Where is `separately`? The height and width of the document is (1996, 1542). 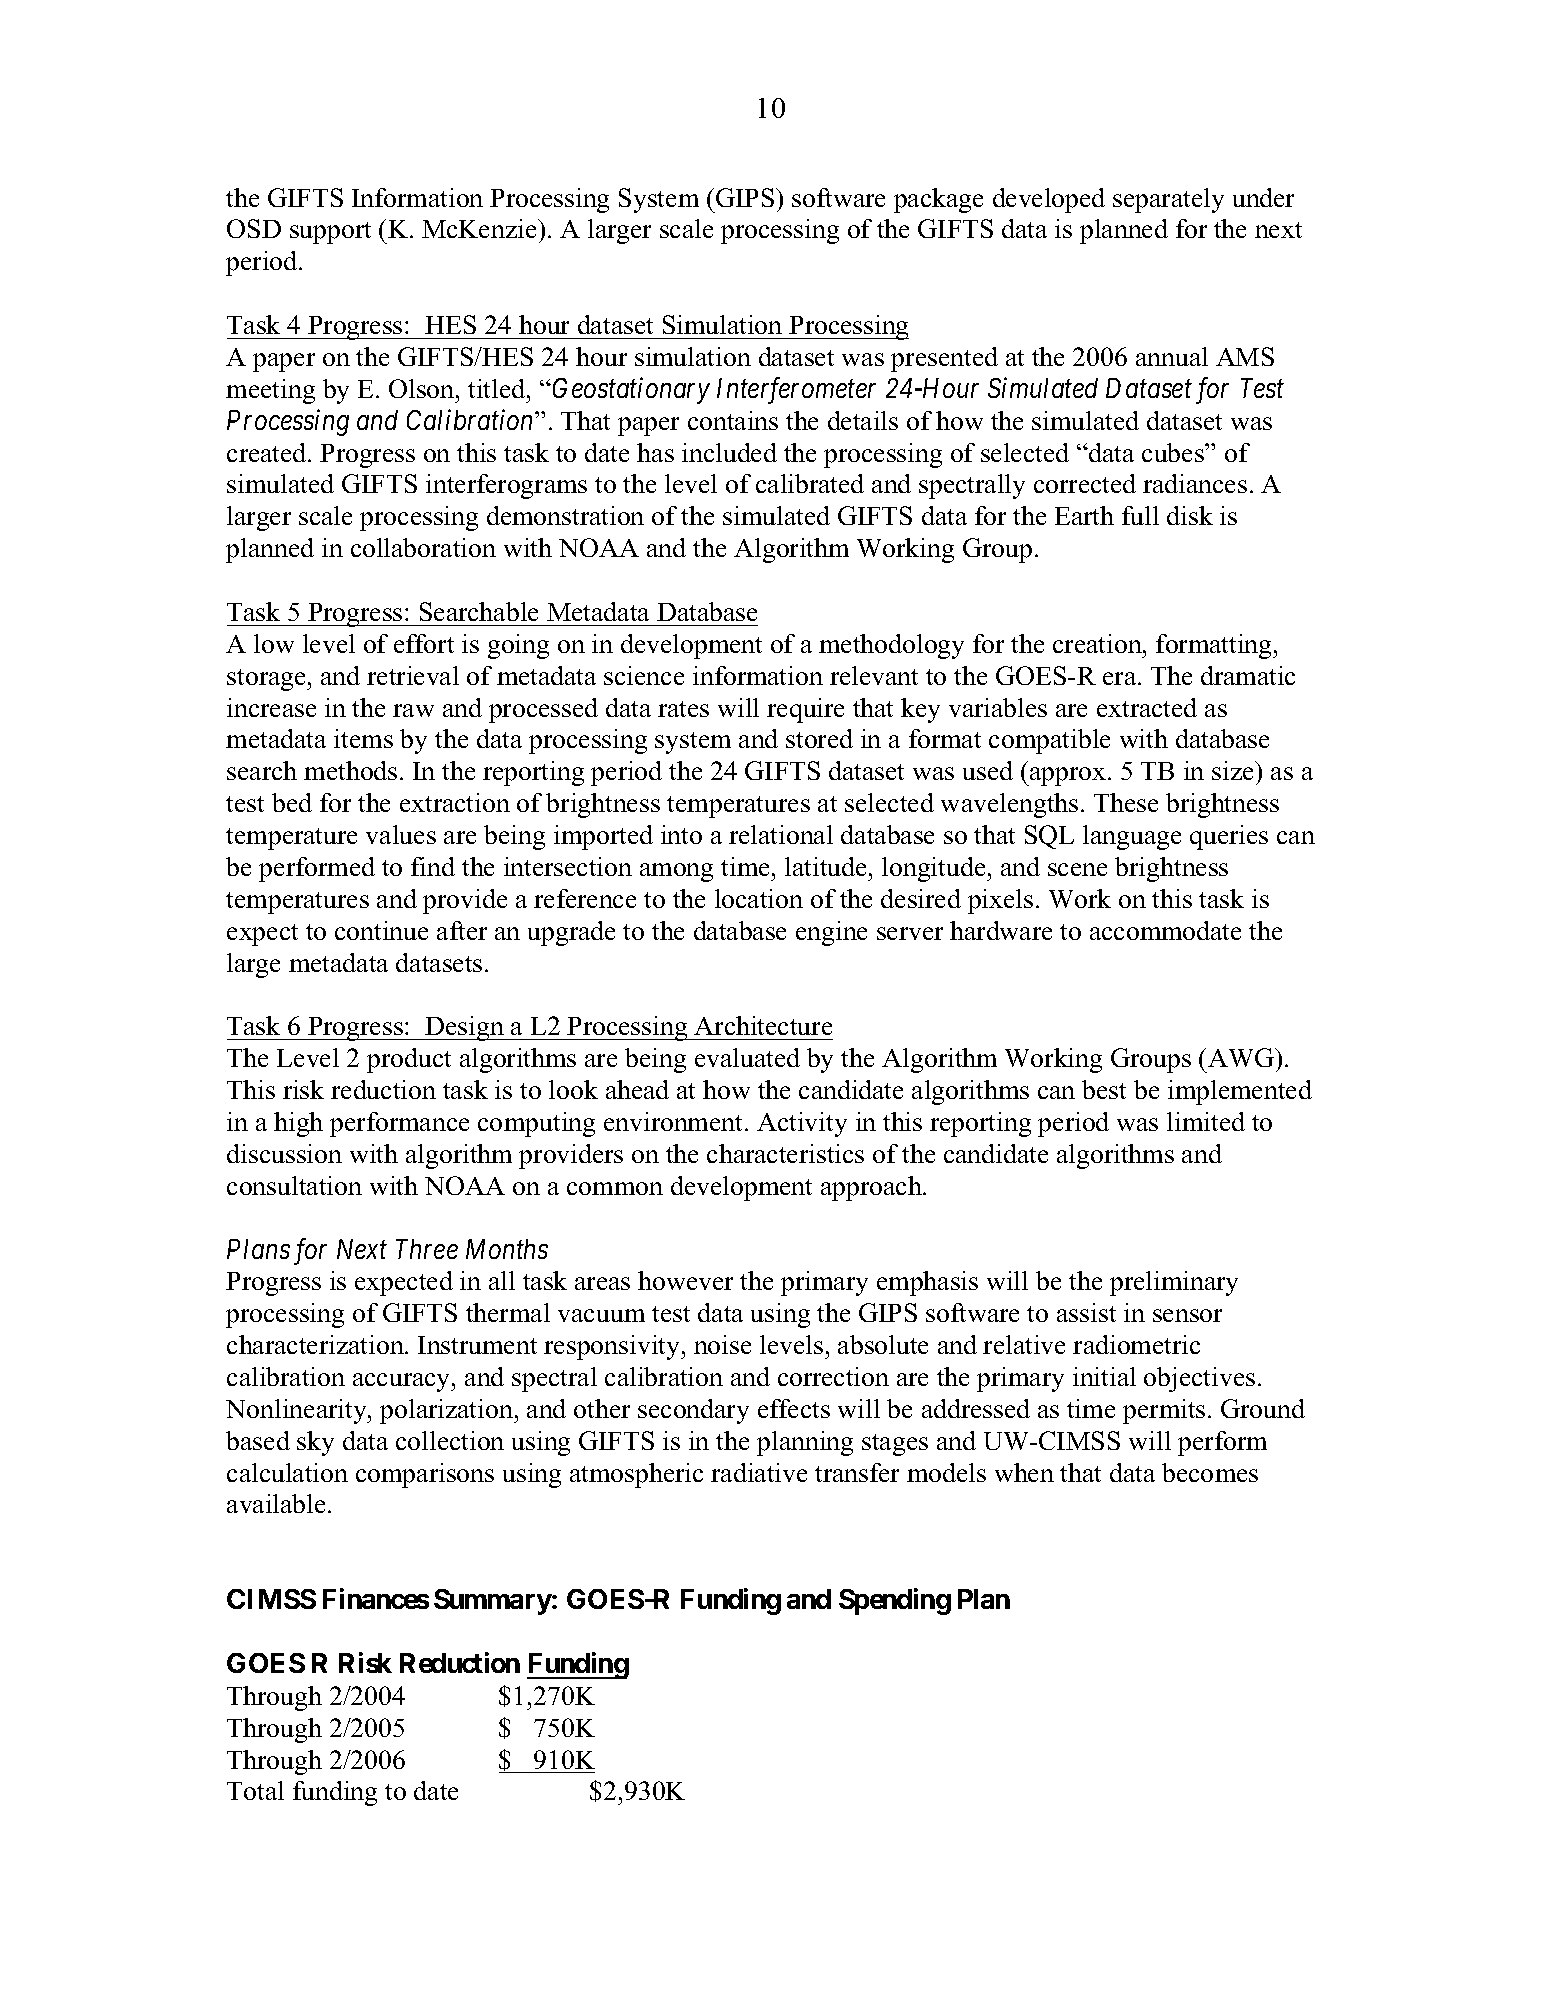
separately is located at coordinates (1168, 200).
